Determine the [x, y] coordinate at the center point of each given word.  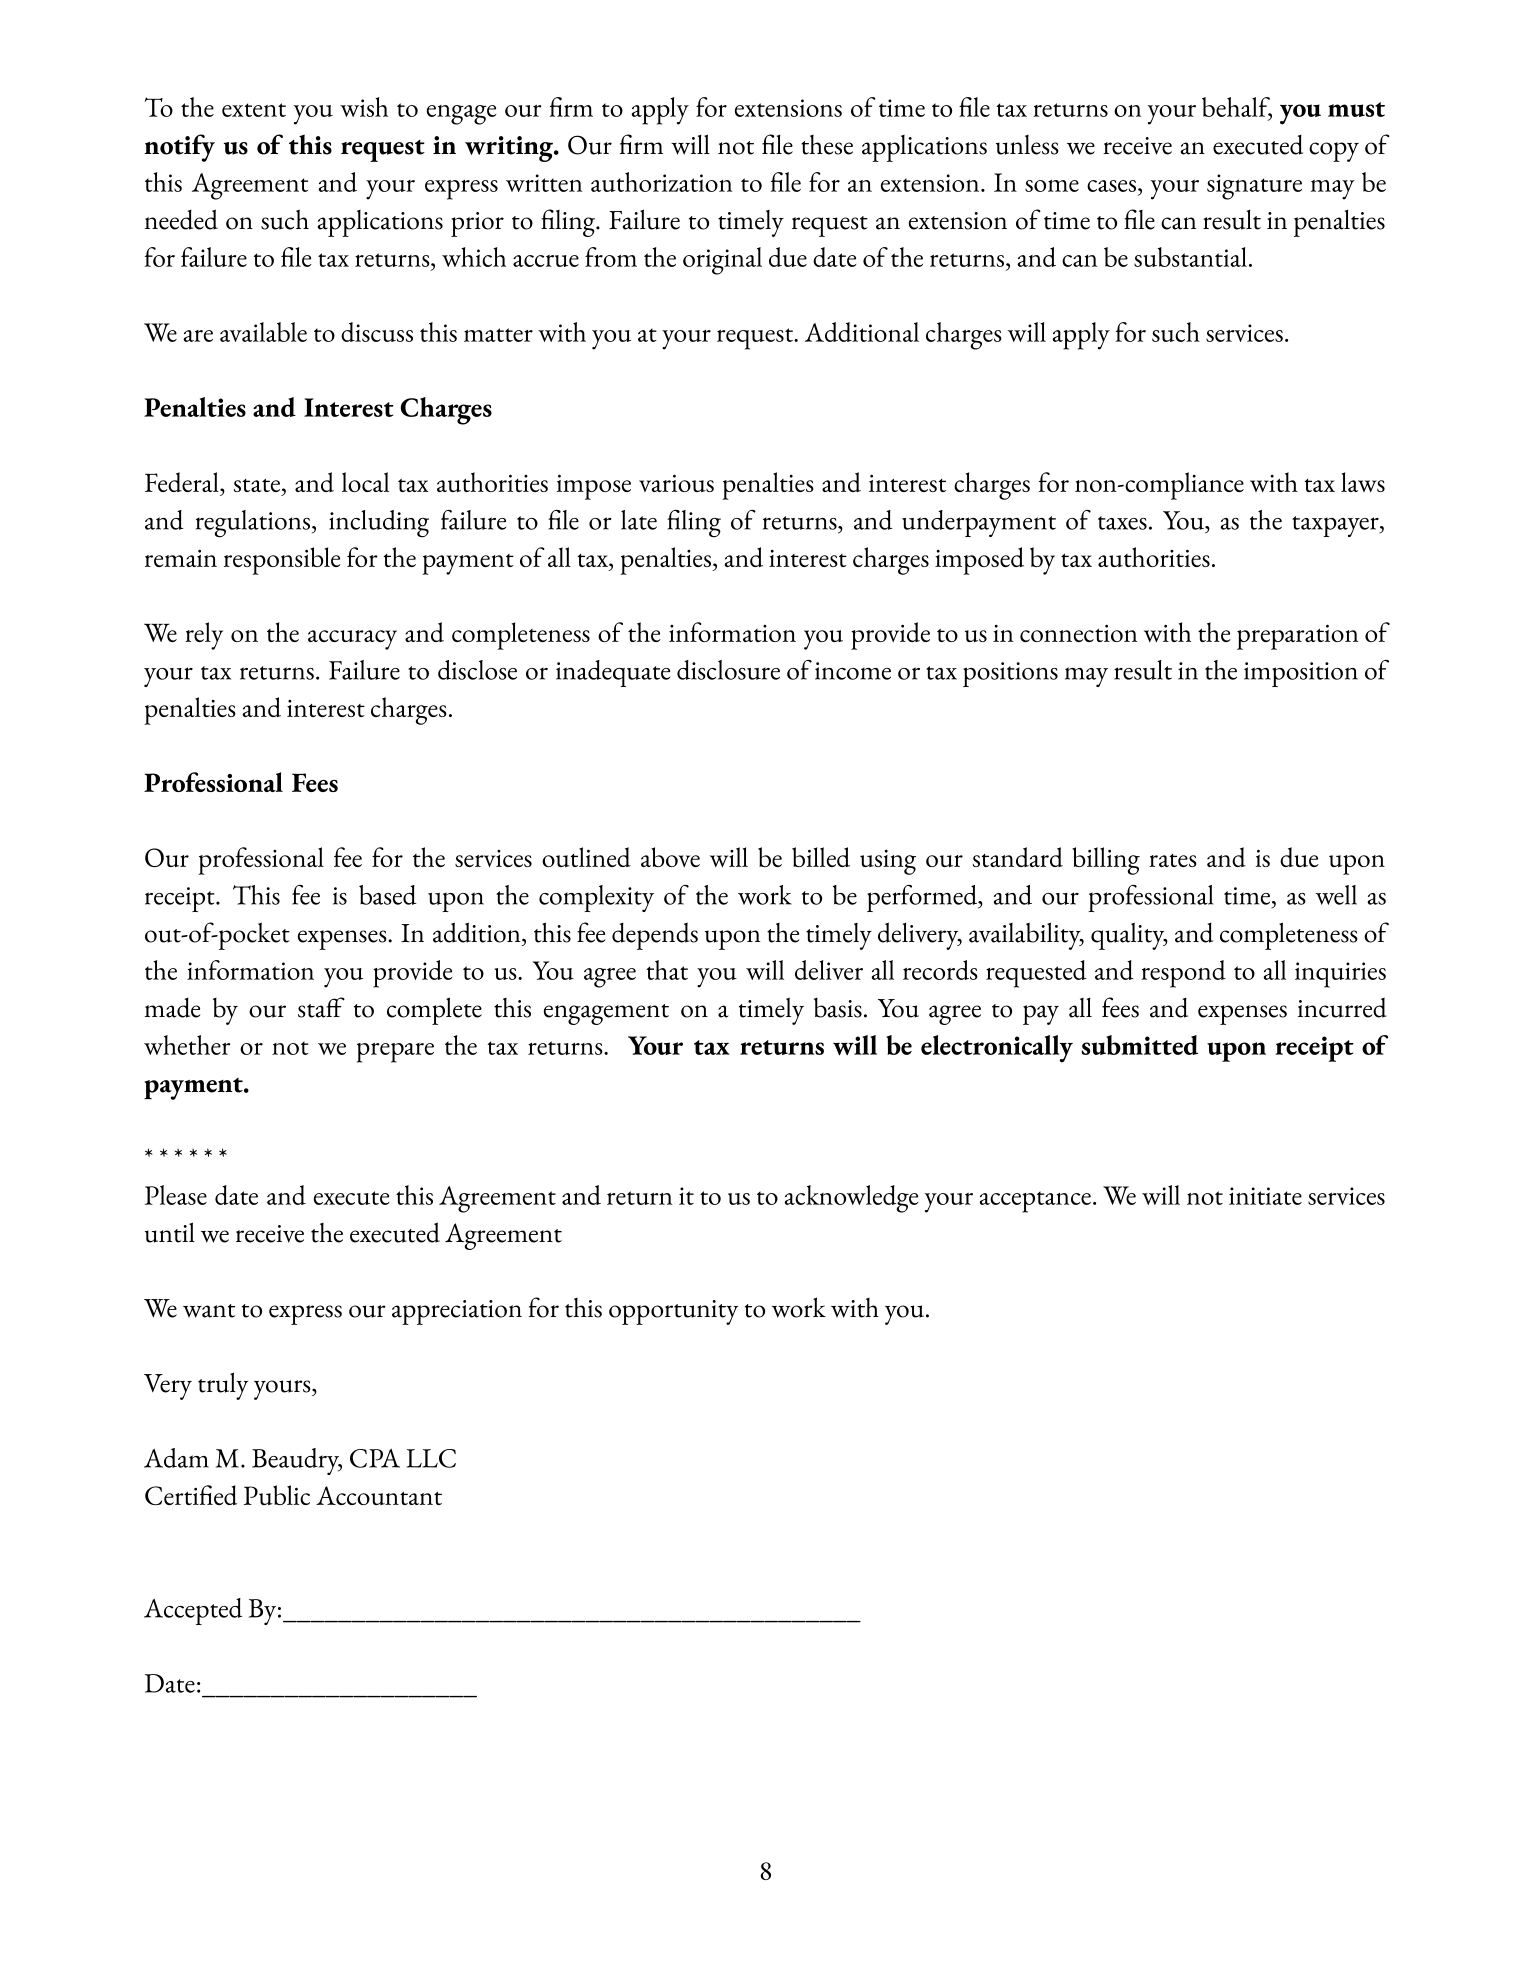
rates [1173, 860]
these [827, 145]
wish [364, 107]
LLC [431, 1458]
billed [821, 857]
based [388, 895]
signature [1254, 187]
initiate [1265, 1196]
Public [277, 1495]
